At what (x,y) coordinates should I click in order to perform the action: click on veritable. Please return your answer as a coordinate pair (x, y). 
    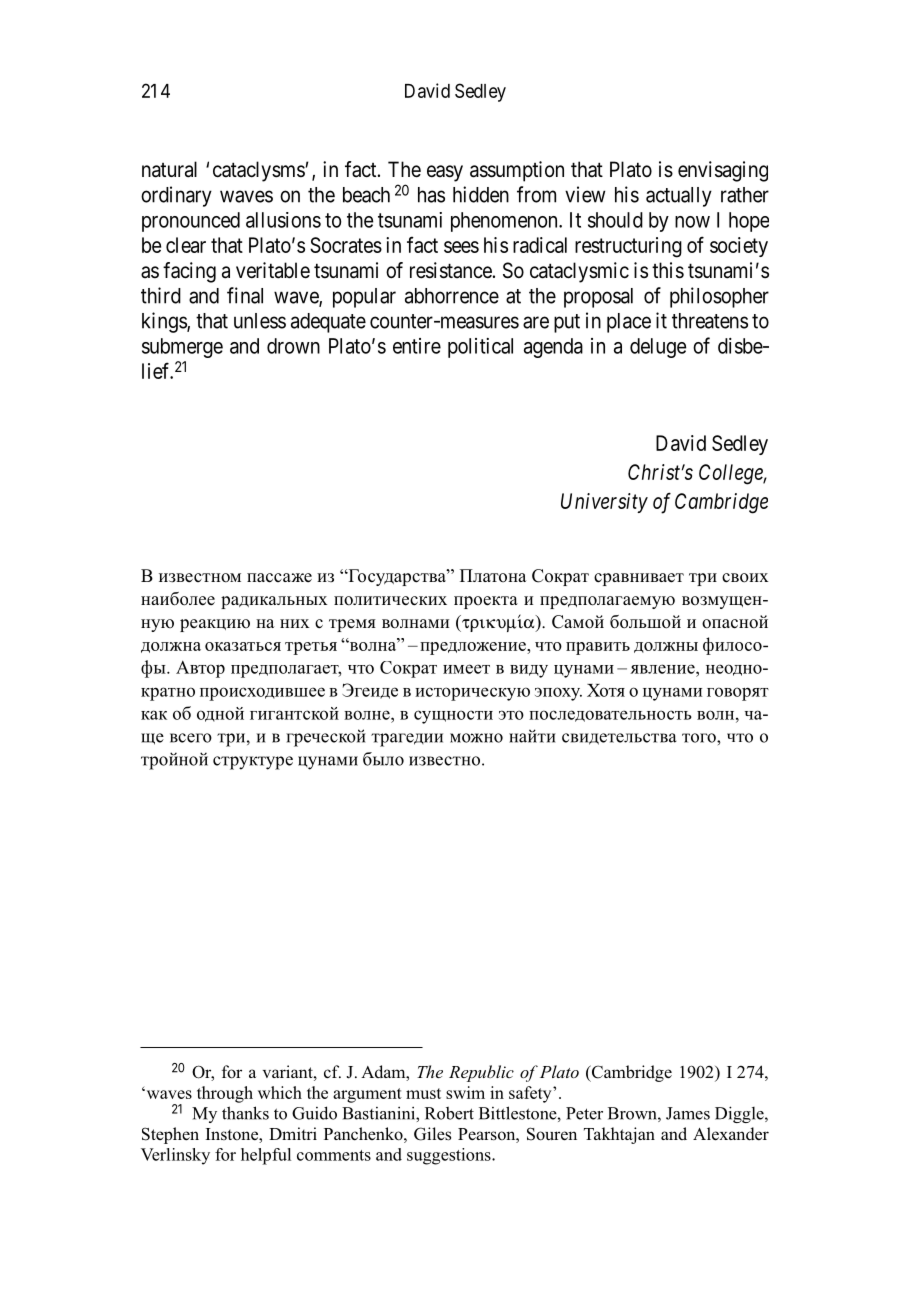
    Looking at the image, I should click on (273, 270).
